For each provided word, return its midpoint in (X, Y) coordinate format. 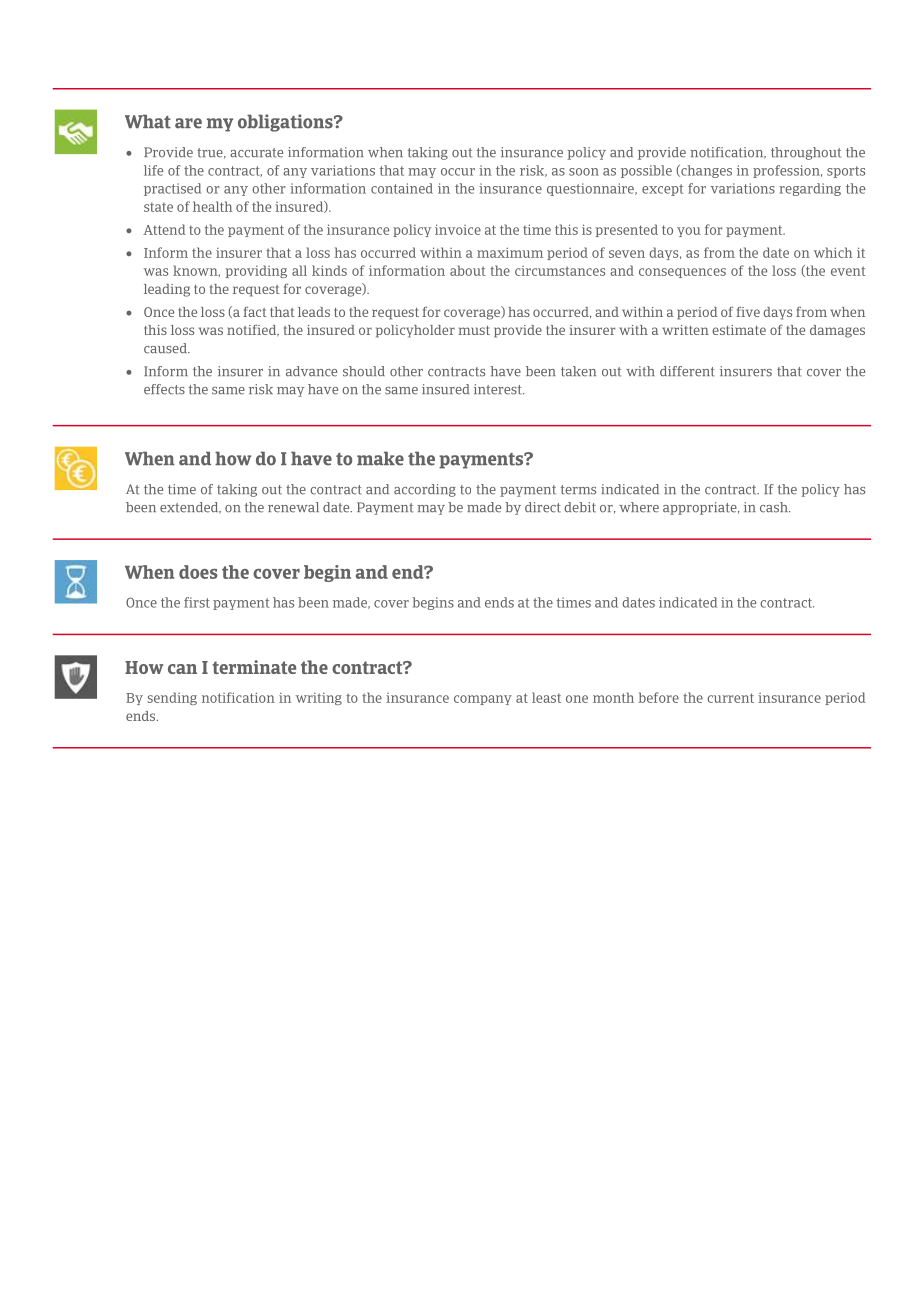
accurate (256, 153)
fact (255, 312)
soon (584, 172)
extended (190, 508)
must (474, 330)
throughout (806, 153)
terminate (254, 667)
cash (775, 507)
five (748, 312)
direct (543, 507)
